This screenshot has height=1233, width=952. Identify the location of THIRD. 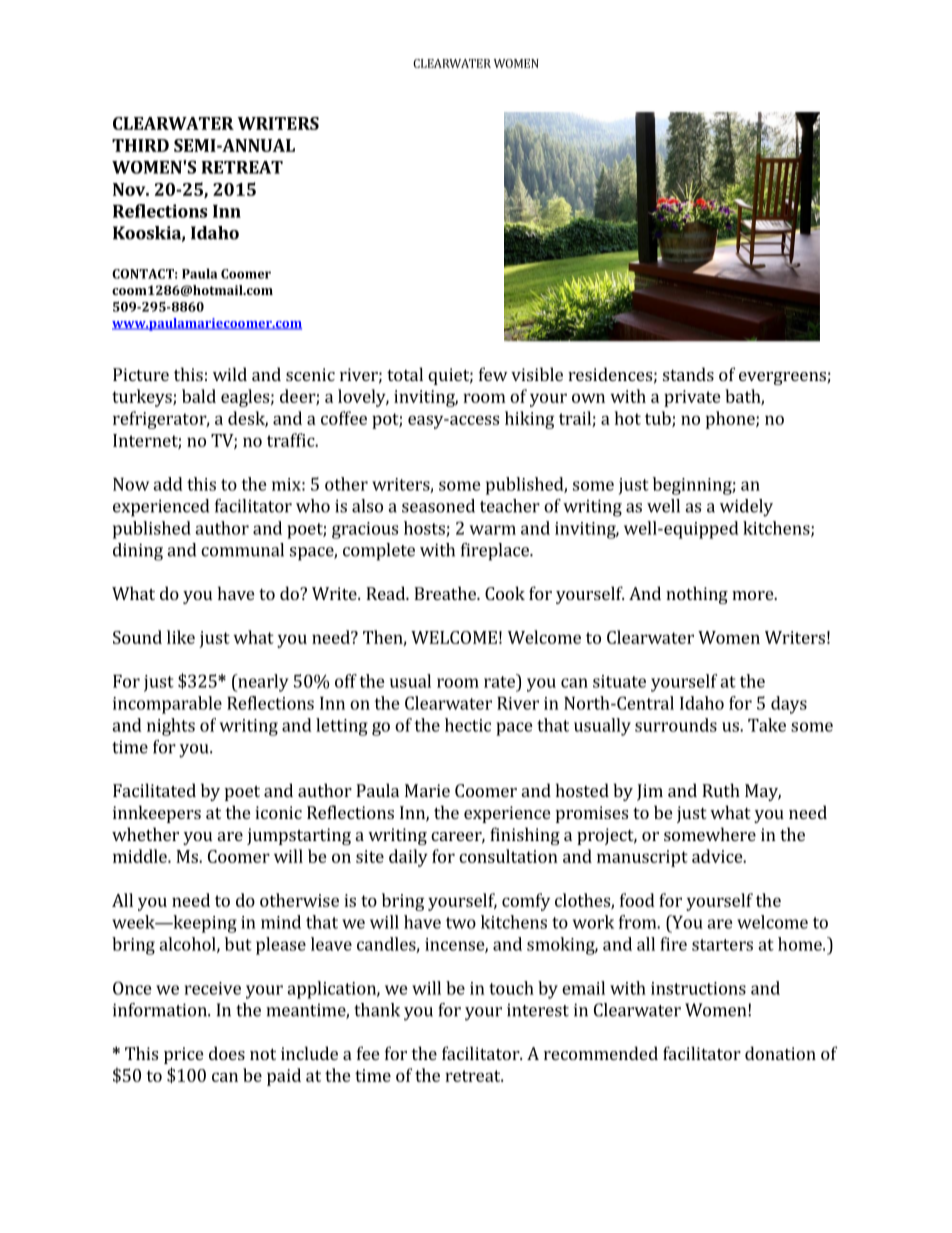
(140, 145).
